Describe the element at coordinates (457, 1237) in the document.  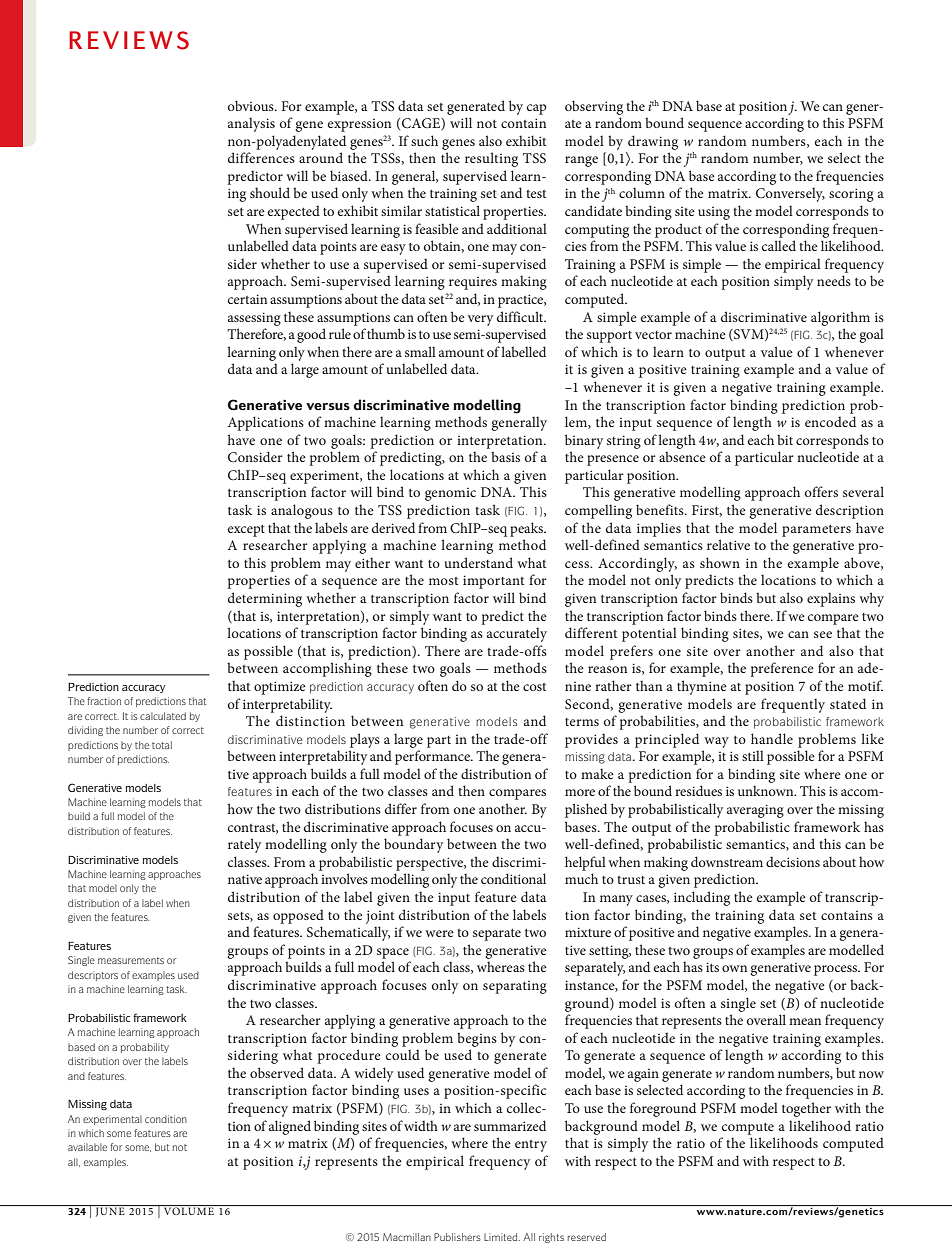
I see `Publishers` at that location.
